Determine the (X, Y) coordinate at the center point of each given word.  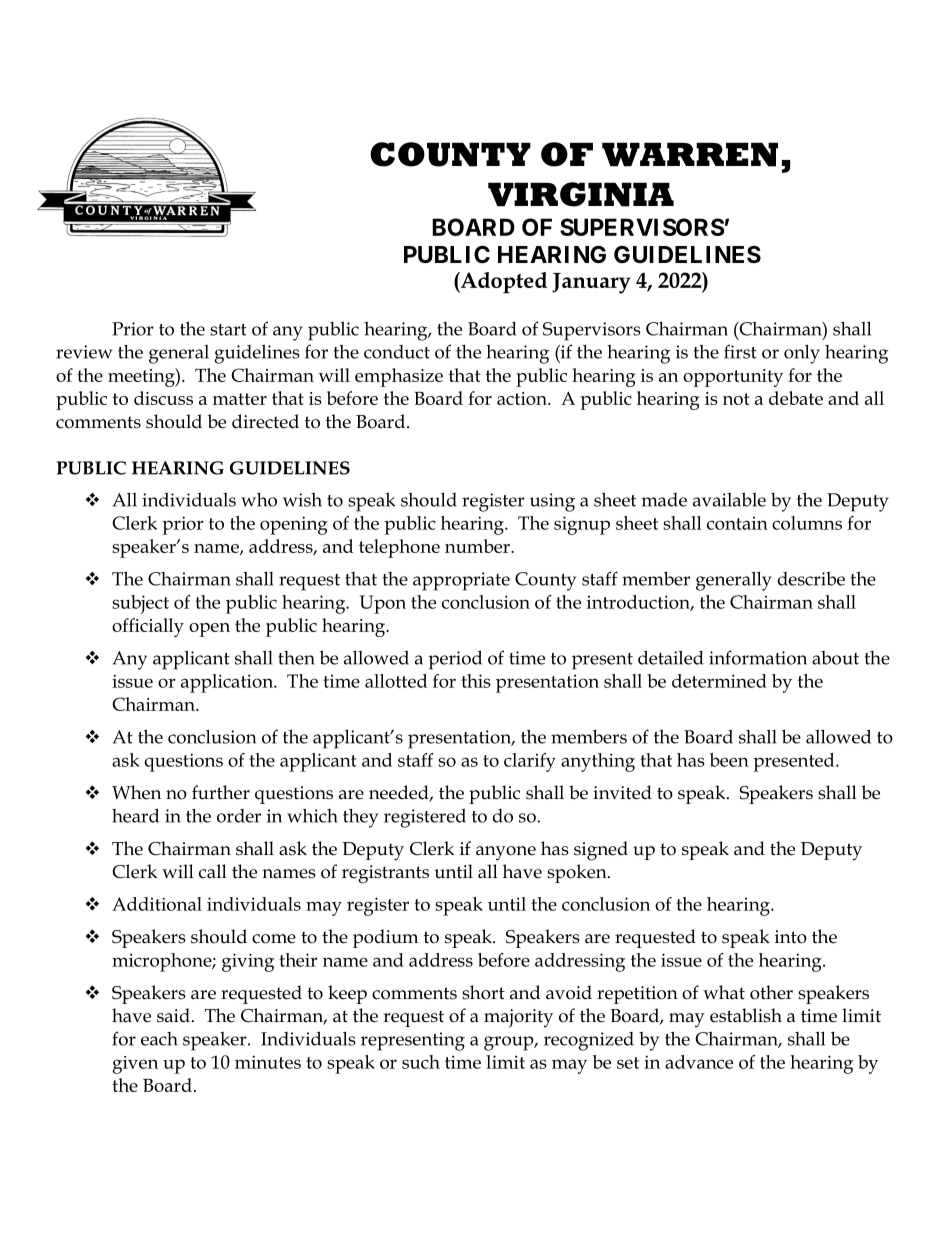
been (729, 760)
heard (135, 815)
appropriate (461, 581)
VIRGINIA (581, 194)
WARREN (690, 154)
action (523, 398)
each (159, 1039)
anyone (506, 853)
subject (140, 604)
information (758, 657)
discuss (163, 398)
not (736, 399)
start (228, 330)
